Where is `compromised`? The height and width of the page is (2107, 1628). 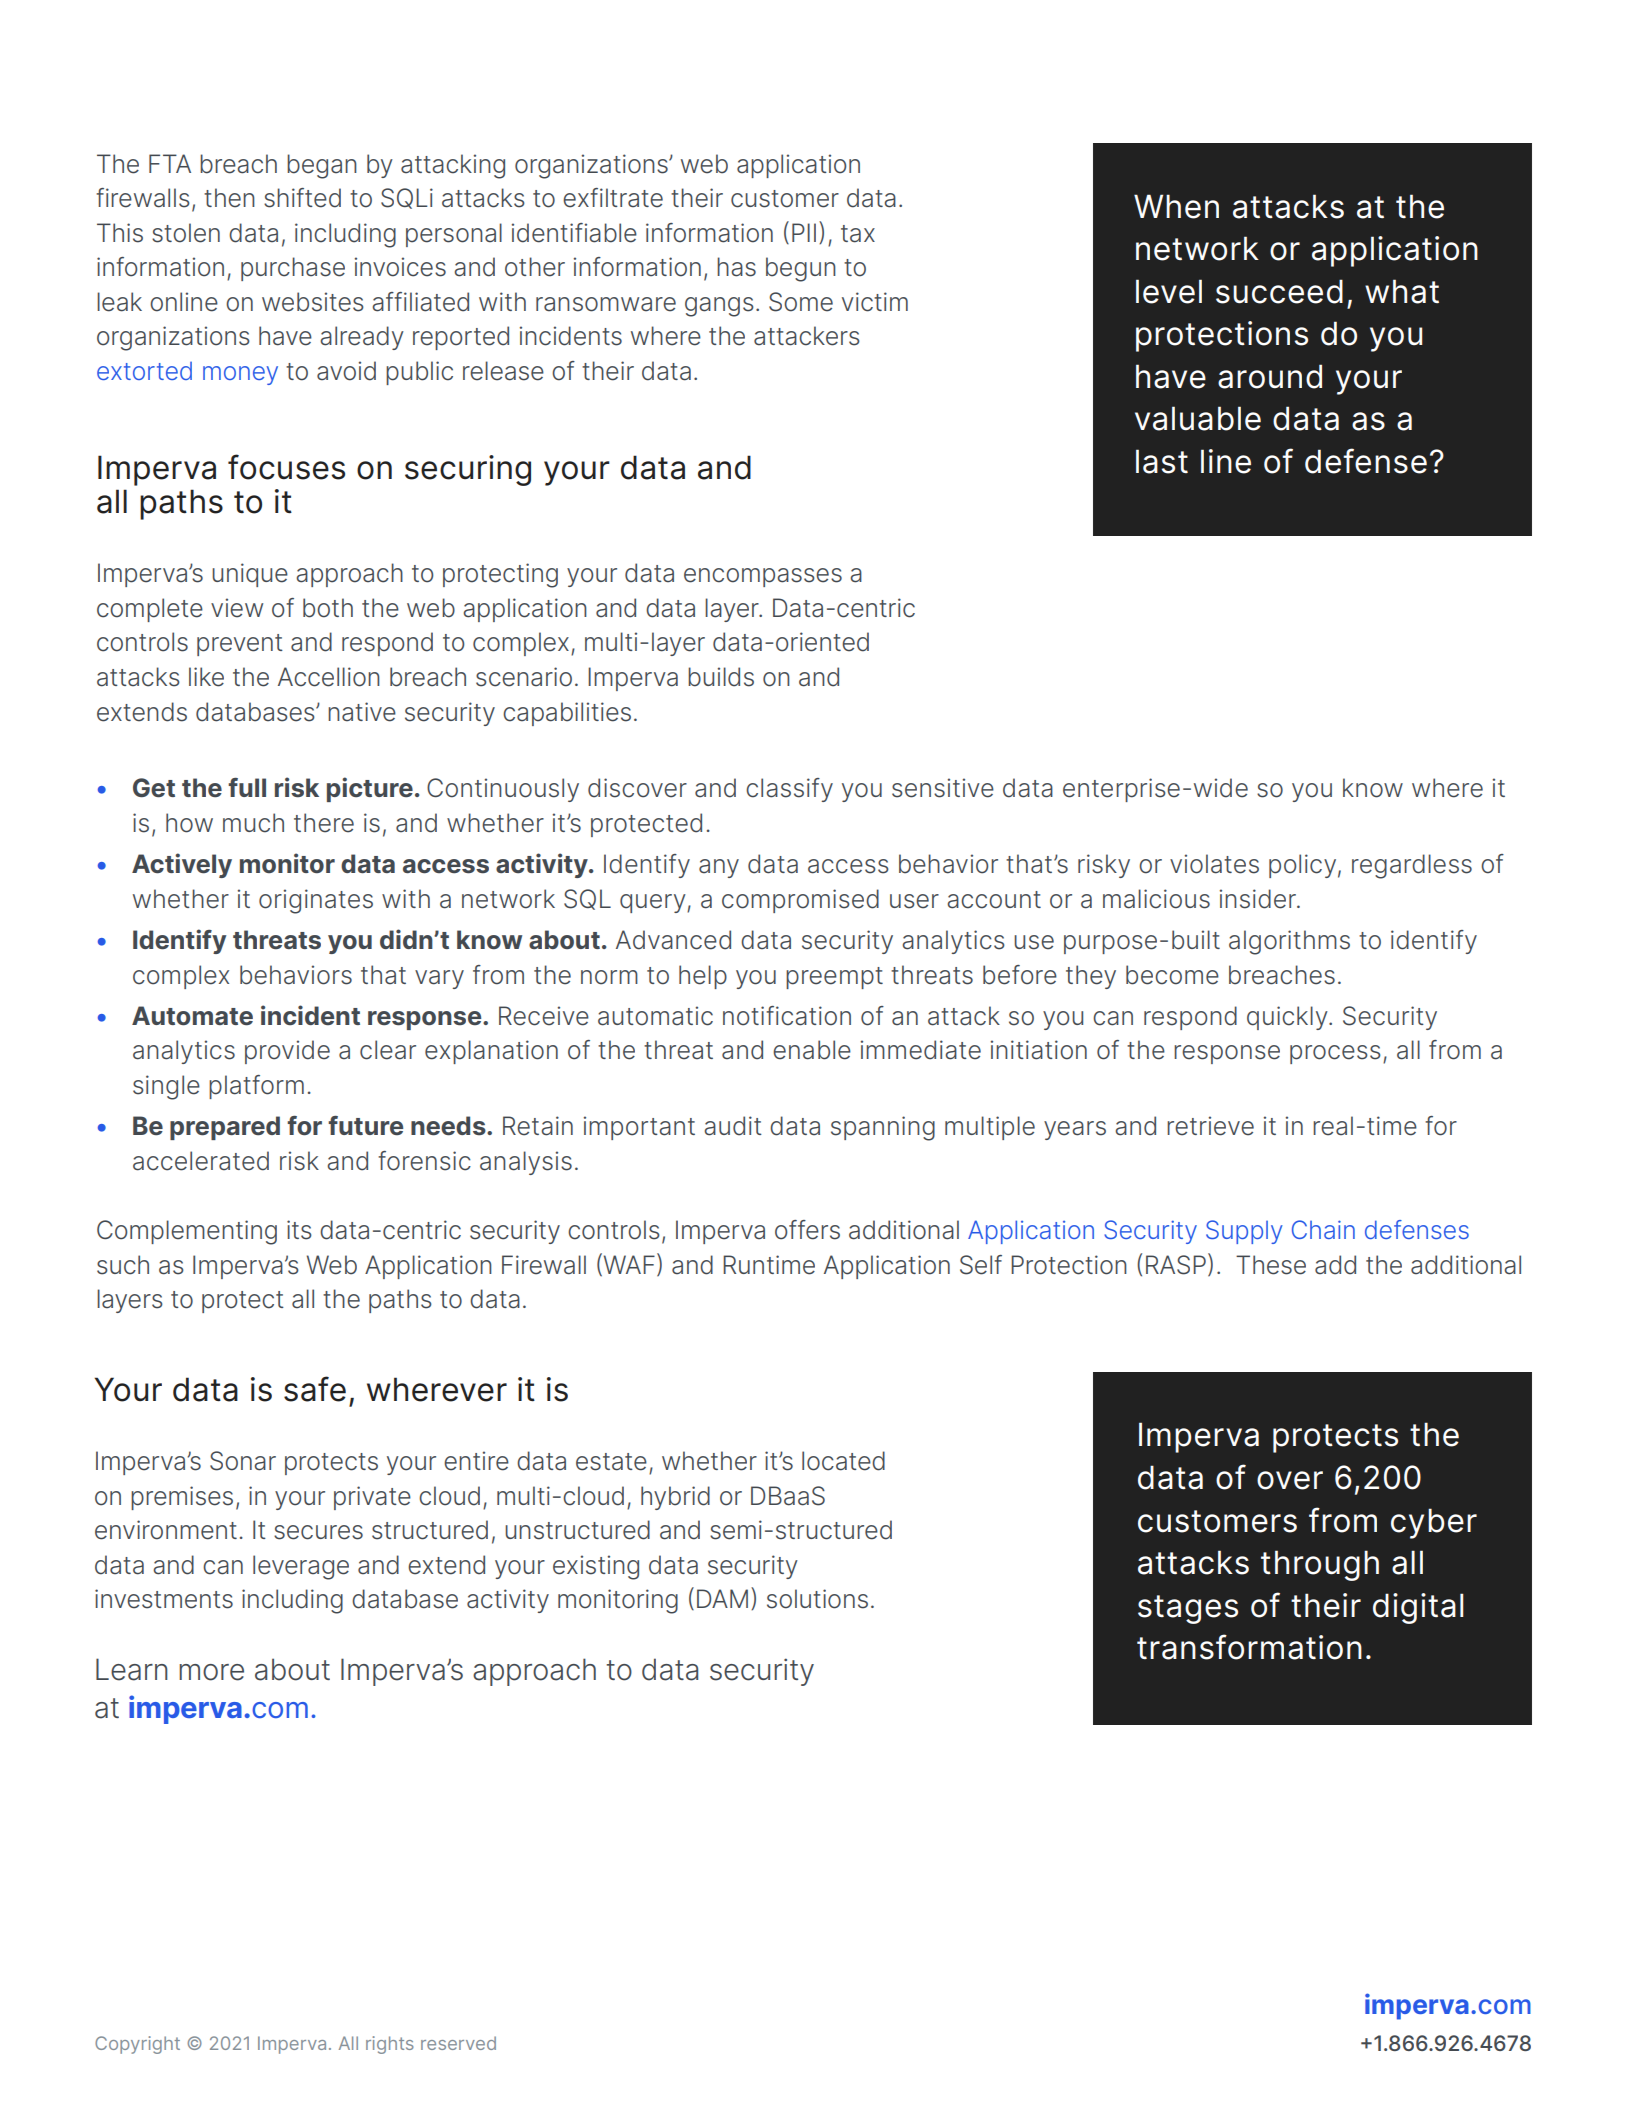
compromised is located at coordinates (800, 901).
